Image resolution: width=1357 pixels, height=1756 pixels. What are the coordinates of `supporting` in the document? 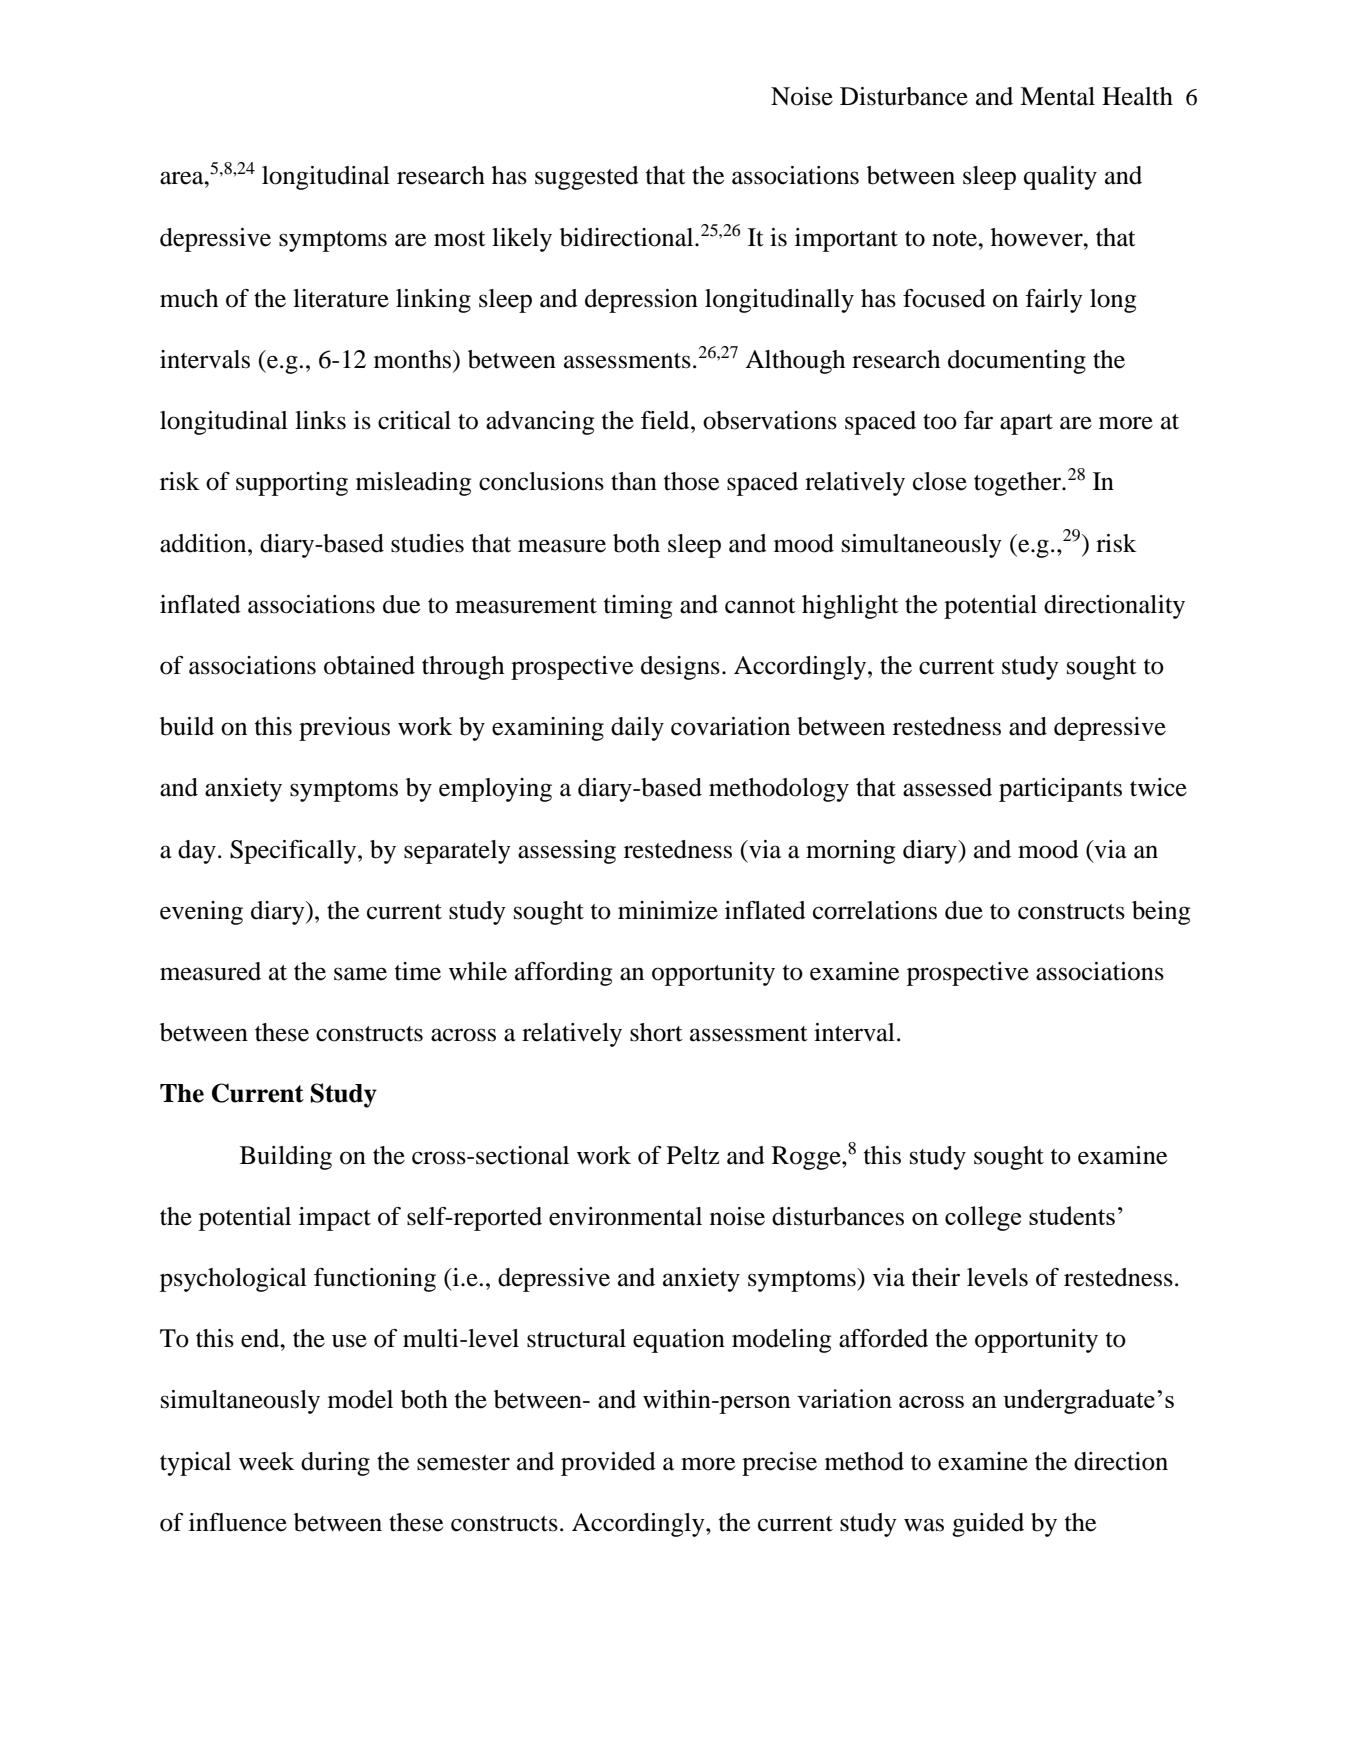 It's located at (292, 484).
